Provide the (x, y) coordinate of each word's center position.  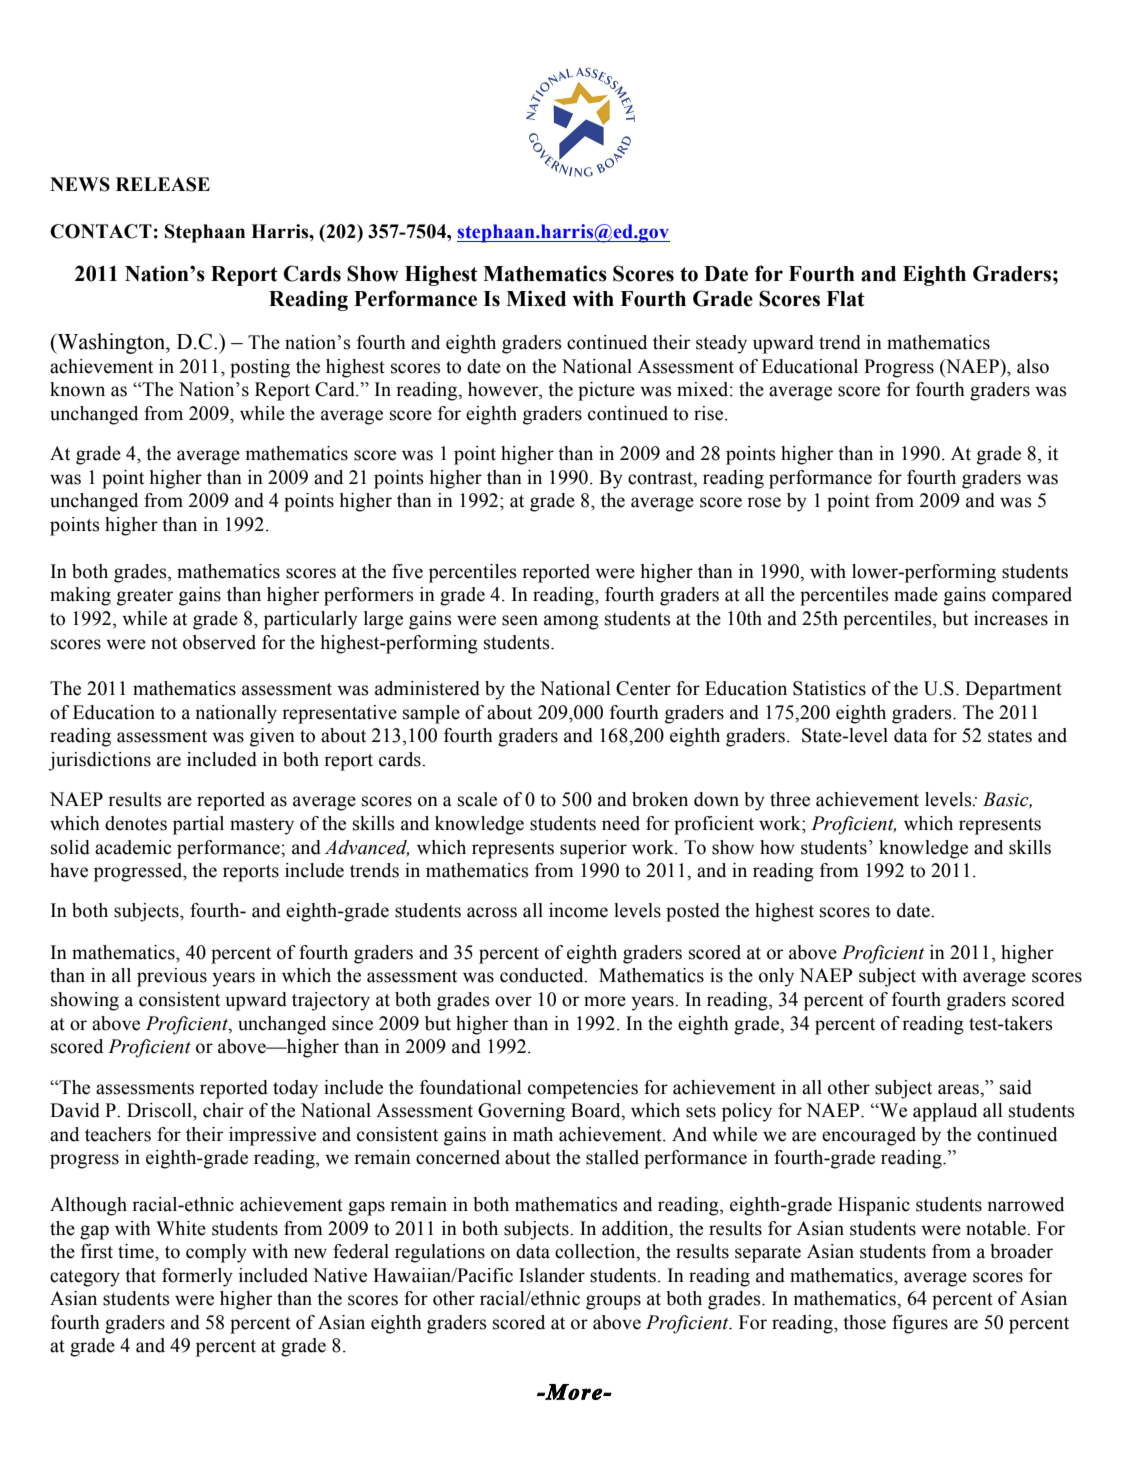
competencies (583, 1089)
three (790, 799)
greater (145, 597)
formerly (197, 1277)
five (407, 571)
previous (172, 977)
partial (198, 825)
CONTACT (101, 231)
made (916, 594)
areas (959, 1089)
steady (721, 344)
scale (477, 799)
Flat (845, 299)
